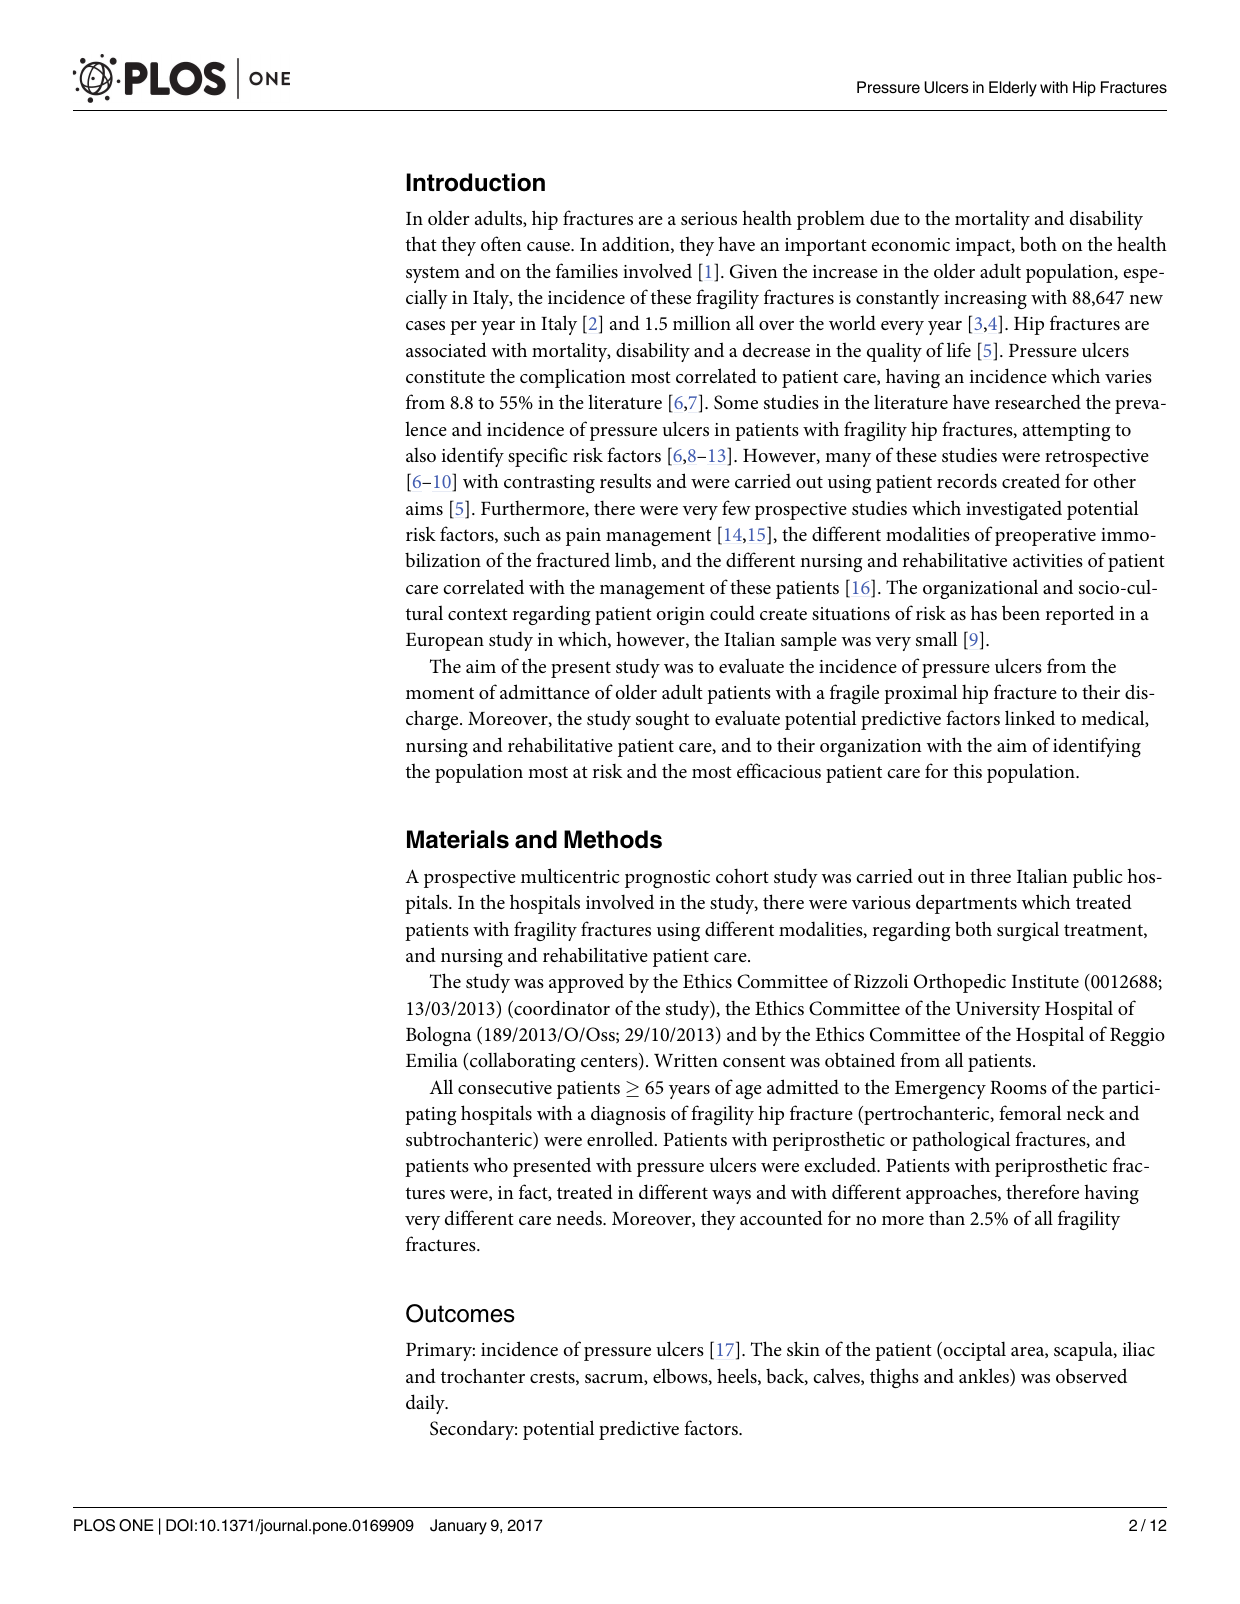  What do you see at coordinates (94, 1525) in the screenshot?
I see `PLOS` at bounding box center [94, 1525].
